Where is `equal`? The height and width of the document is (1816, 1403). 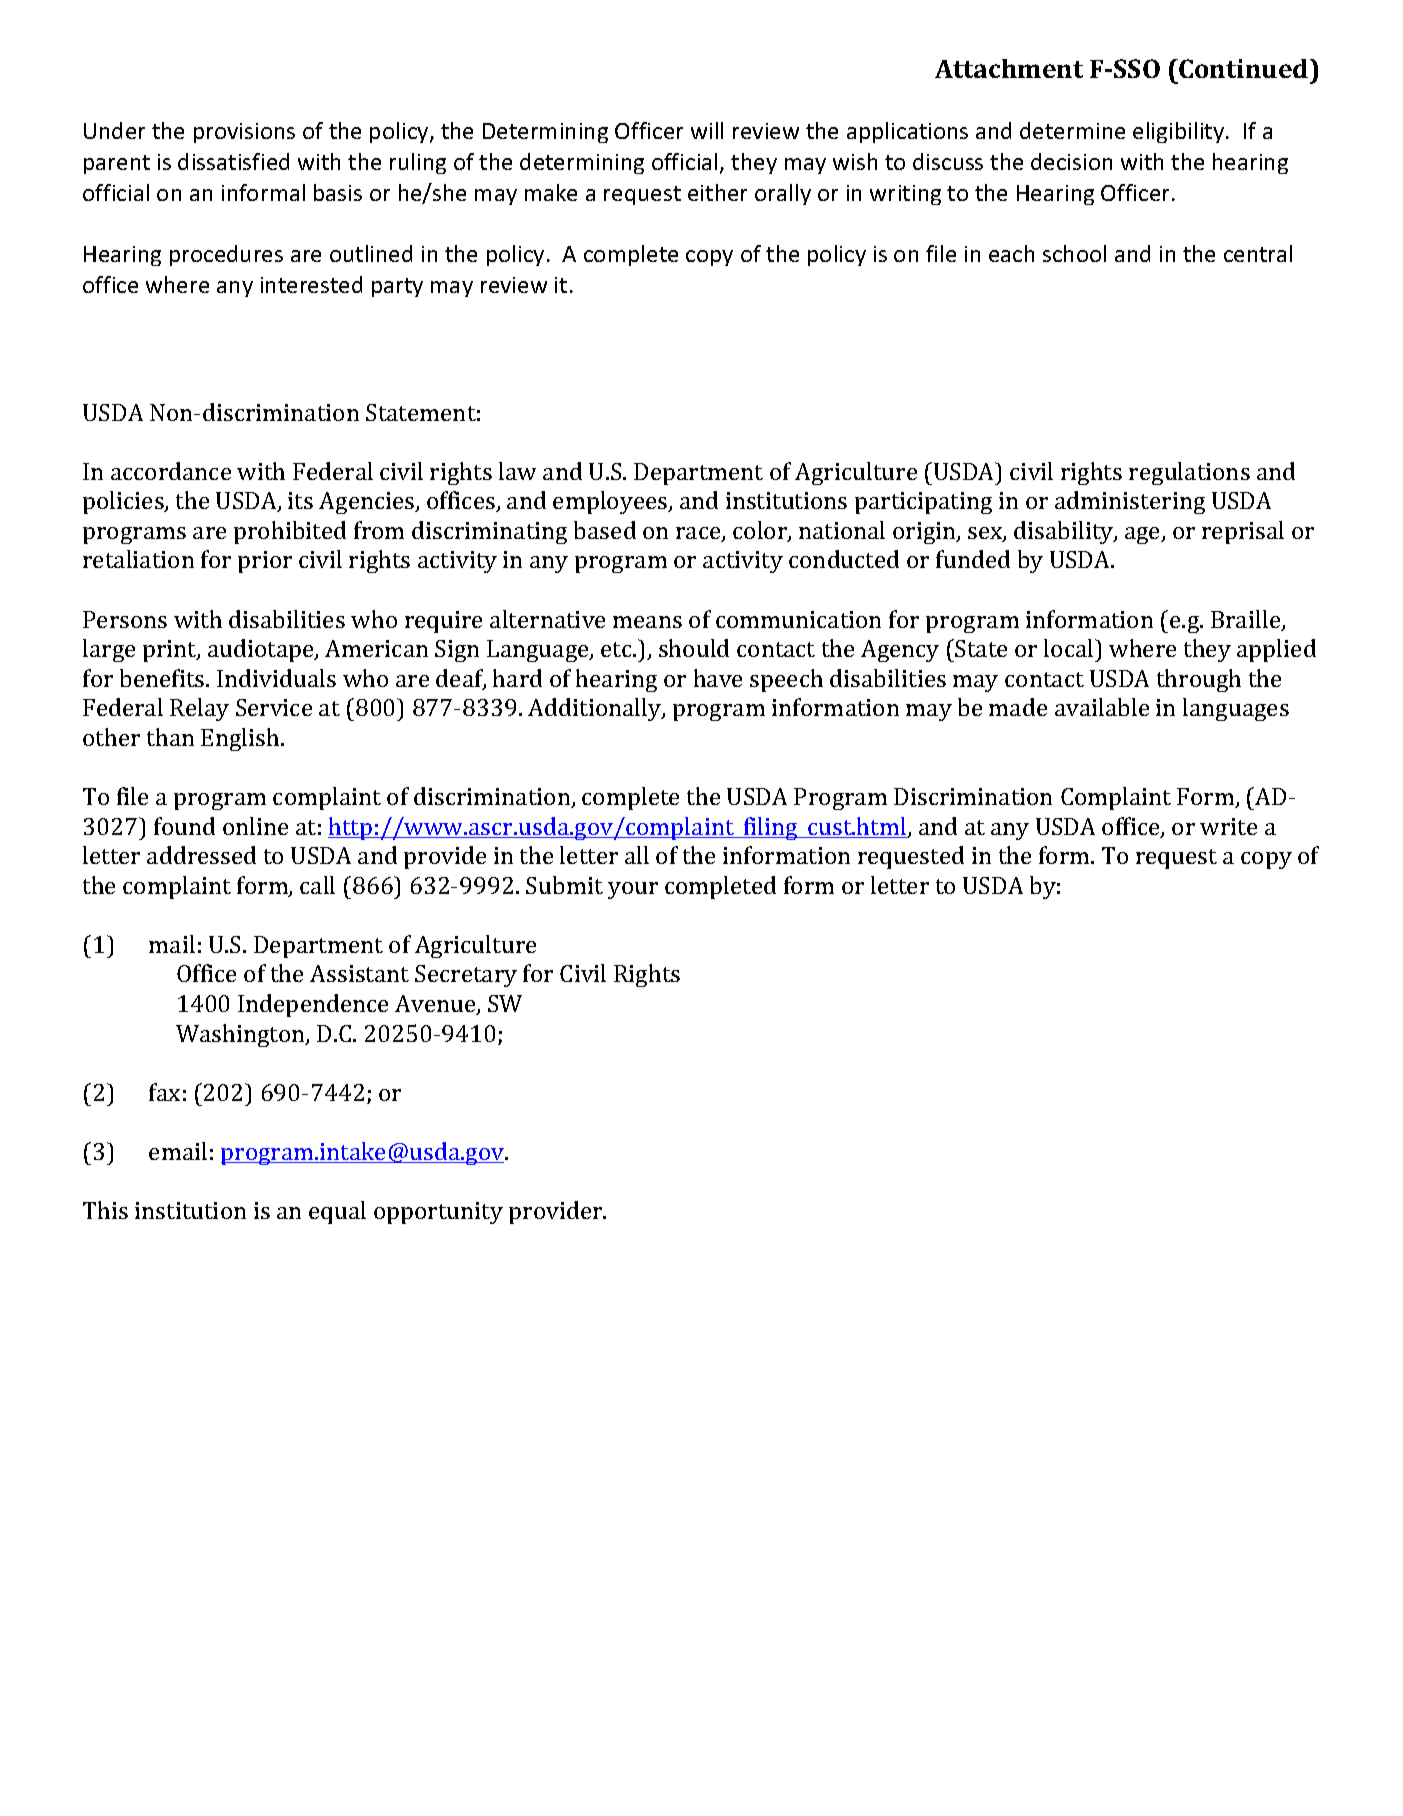 equal is located at coordinates (337, 1212).
